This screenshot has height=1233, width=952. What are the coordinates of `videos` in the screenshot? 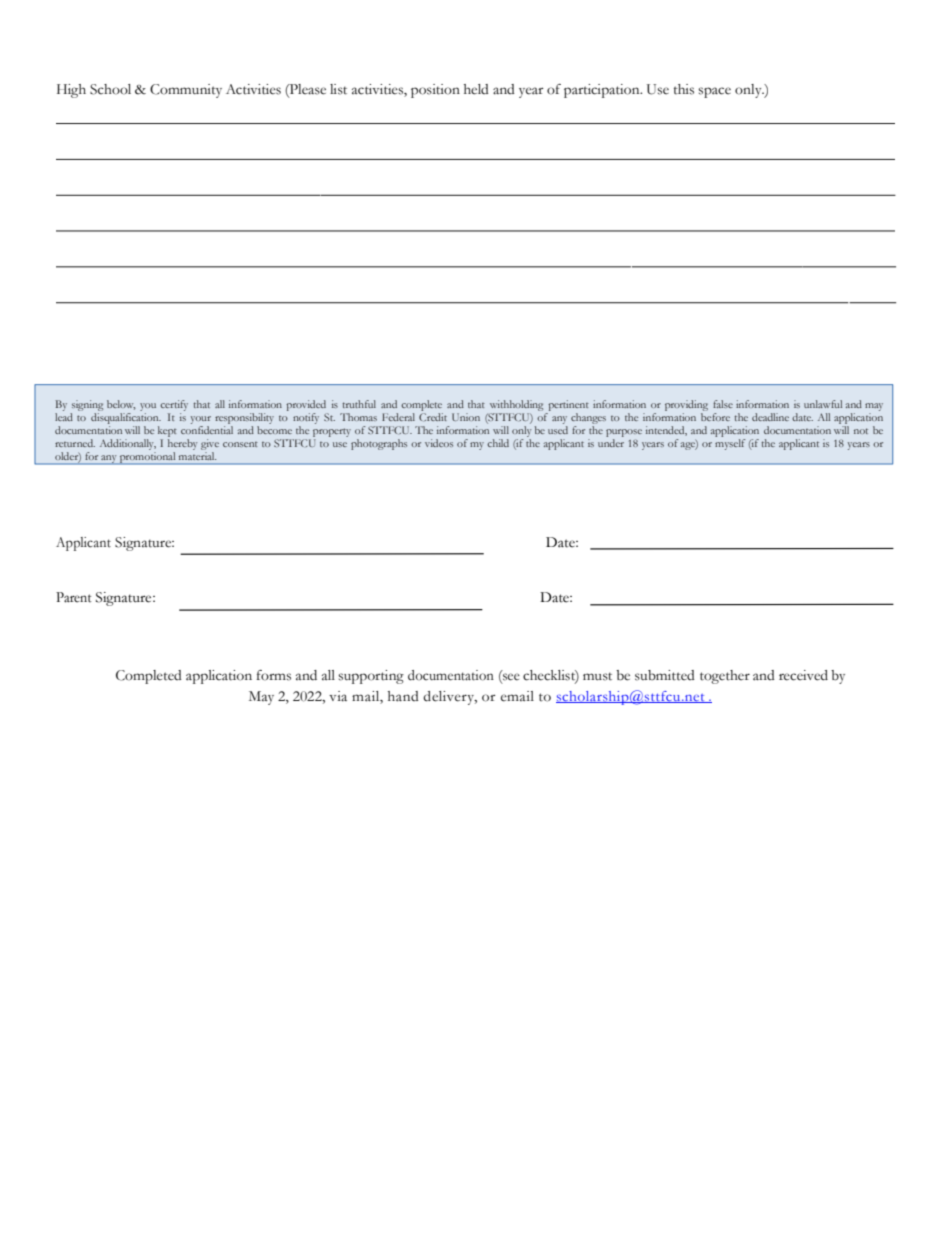 It's located at (439, 443).
